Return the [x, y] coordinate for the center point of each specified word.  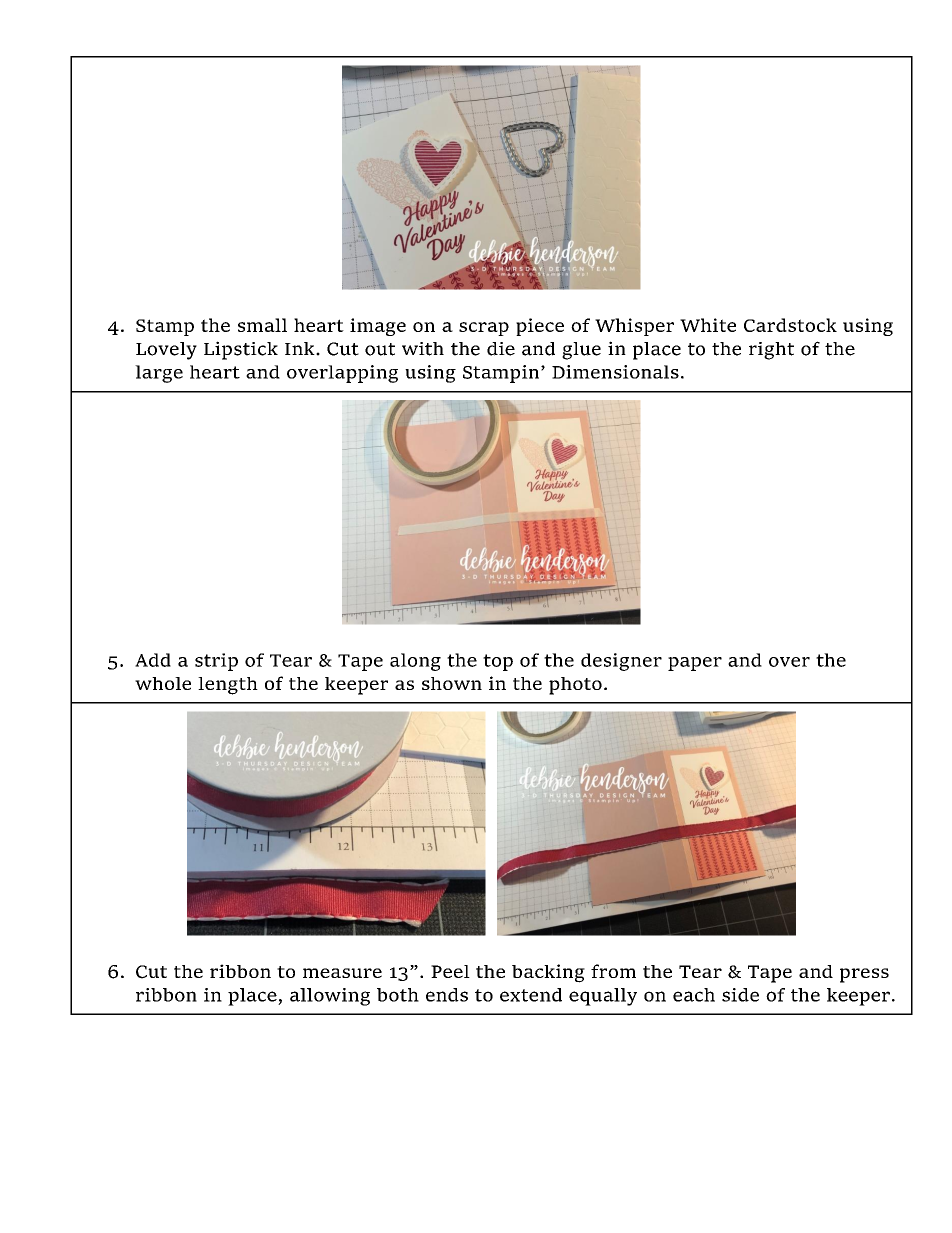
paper [695, 664]
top [498, 662]
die [501, 349]
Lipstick [241, 350]
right [771, 351]
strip [216, 662]
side [740, 995]
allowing [330, 997]
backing [548, 973]
